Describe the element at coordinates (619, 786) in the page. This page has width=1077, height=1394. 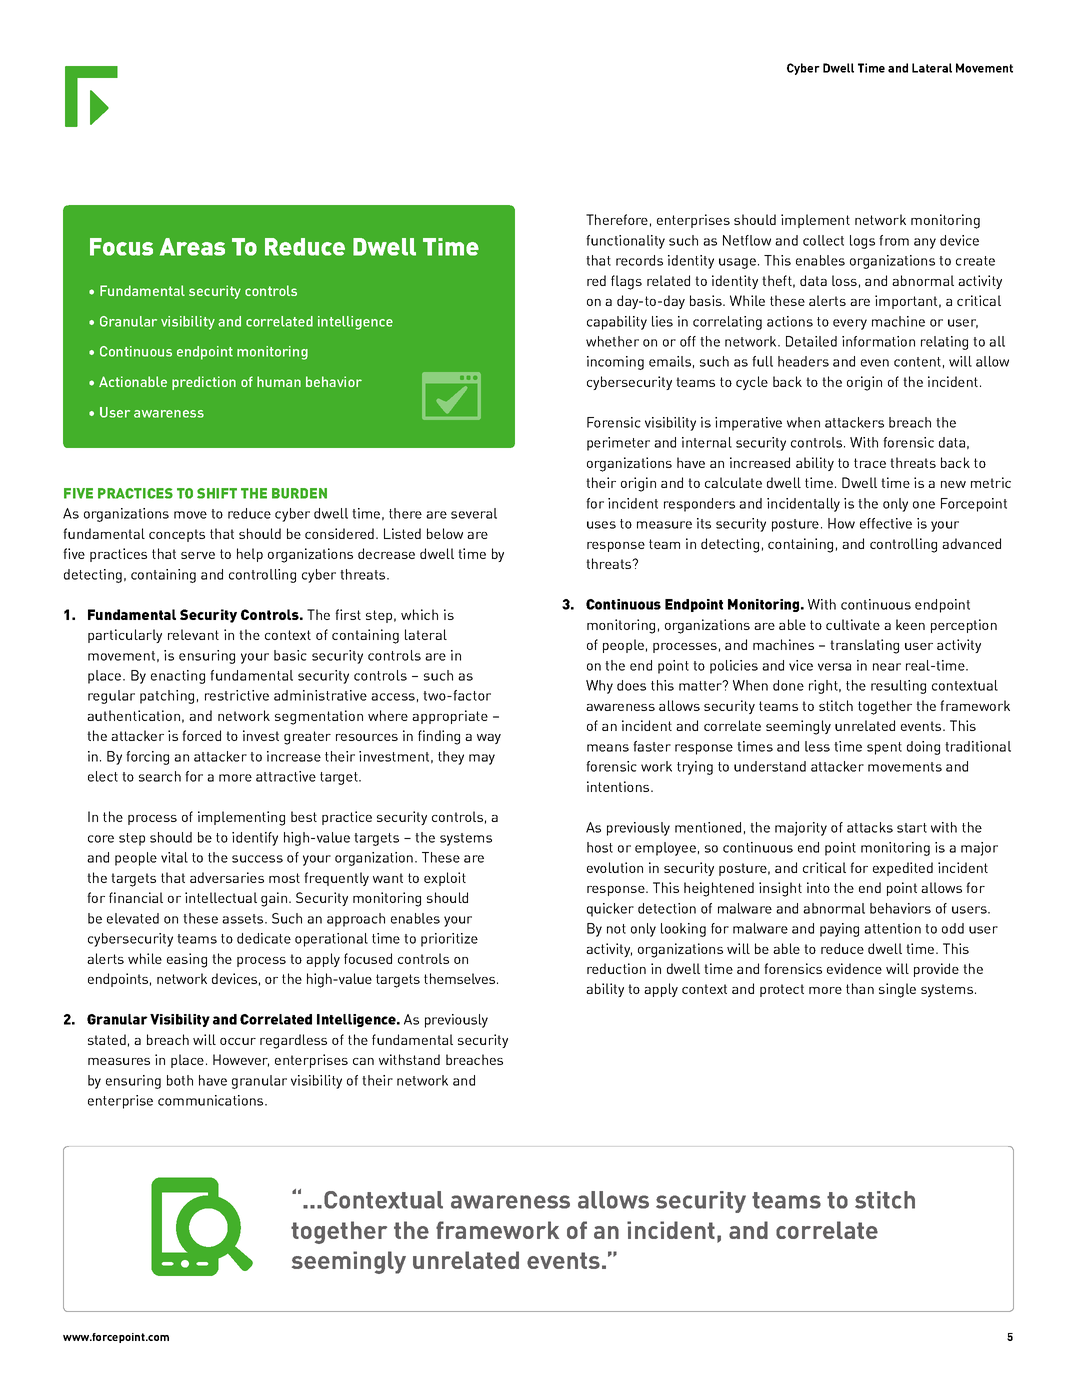
I see `intentions` at that location.
